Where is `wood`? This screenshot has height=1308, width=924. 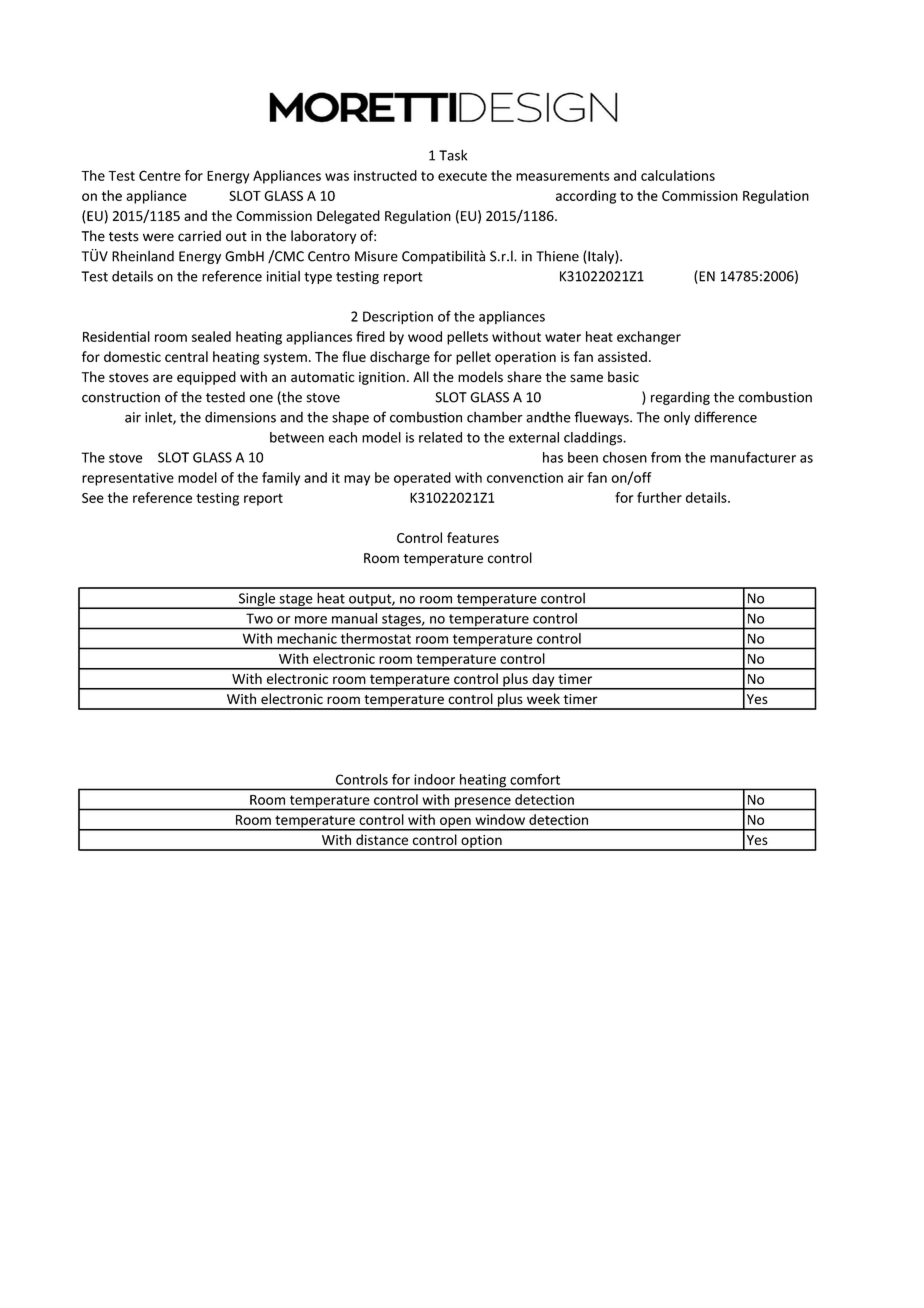 wood is located at coordinates (425, 336).
